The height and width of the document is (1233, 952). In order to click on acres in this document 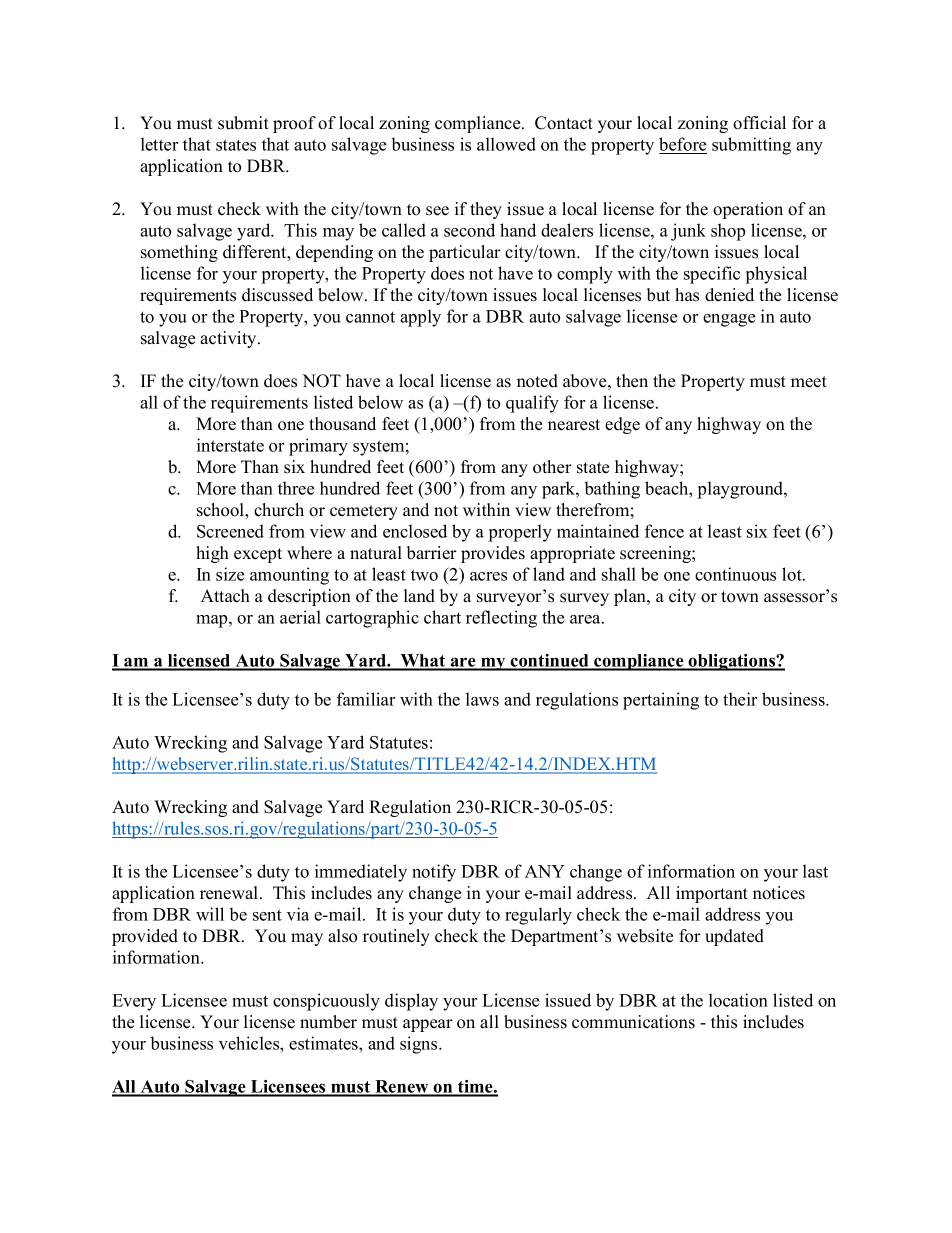, I will do `click(488, 576)`.
